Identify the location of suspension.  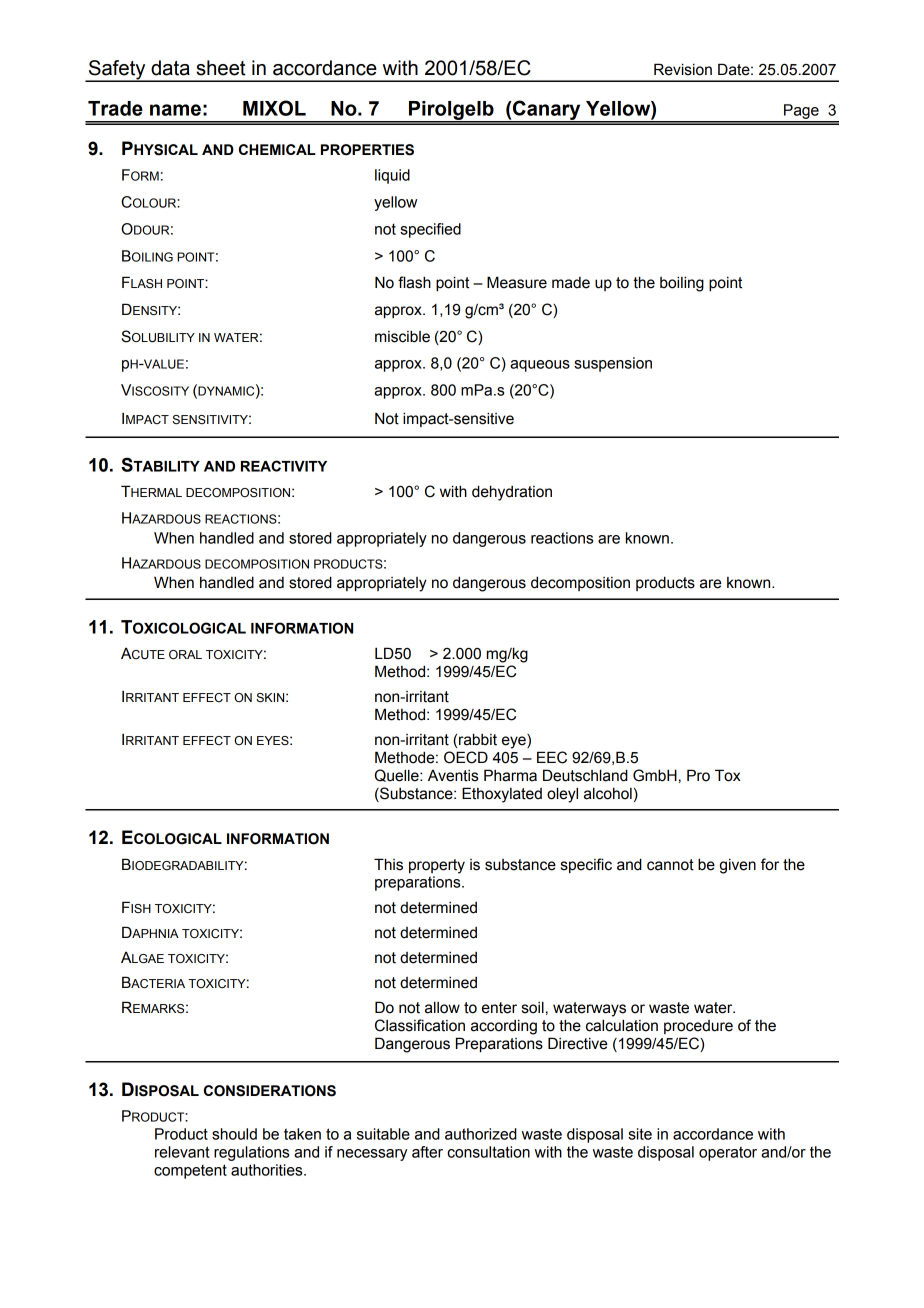
(613, 364).
